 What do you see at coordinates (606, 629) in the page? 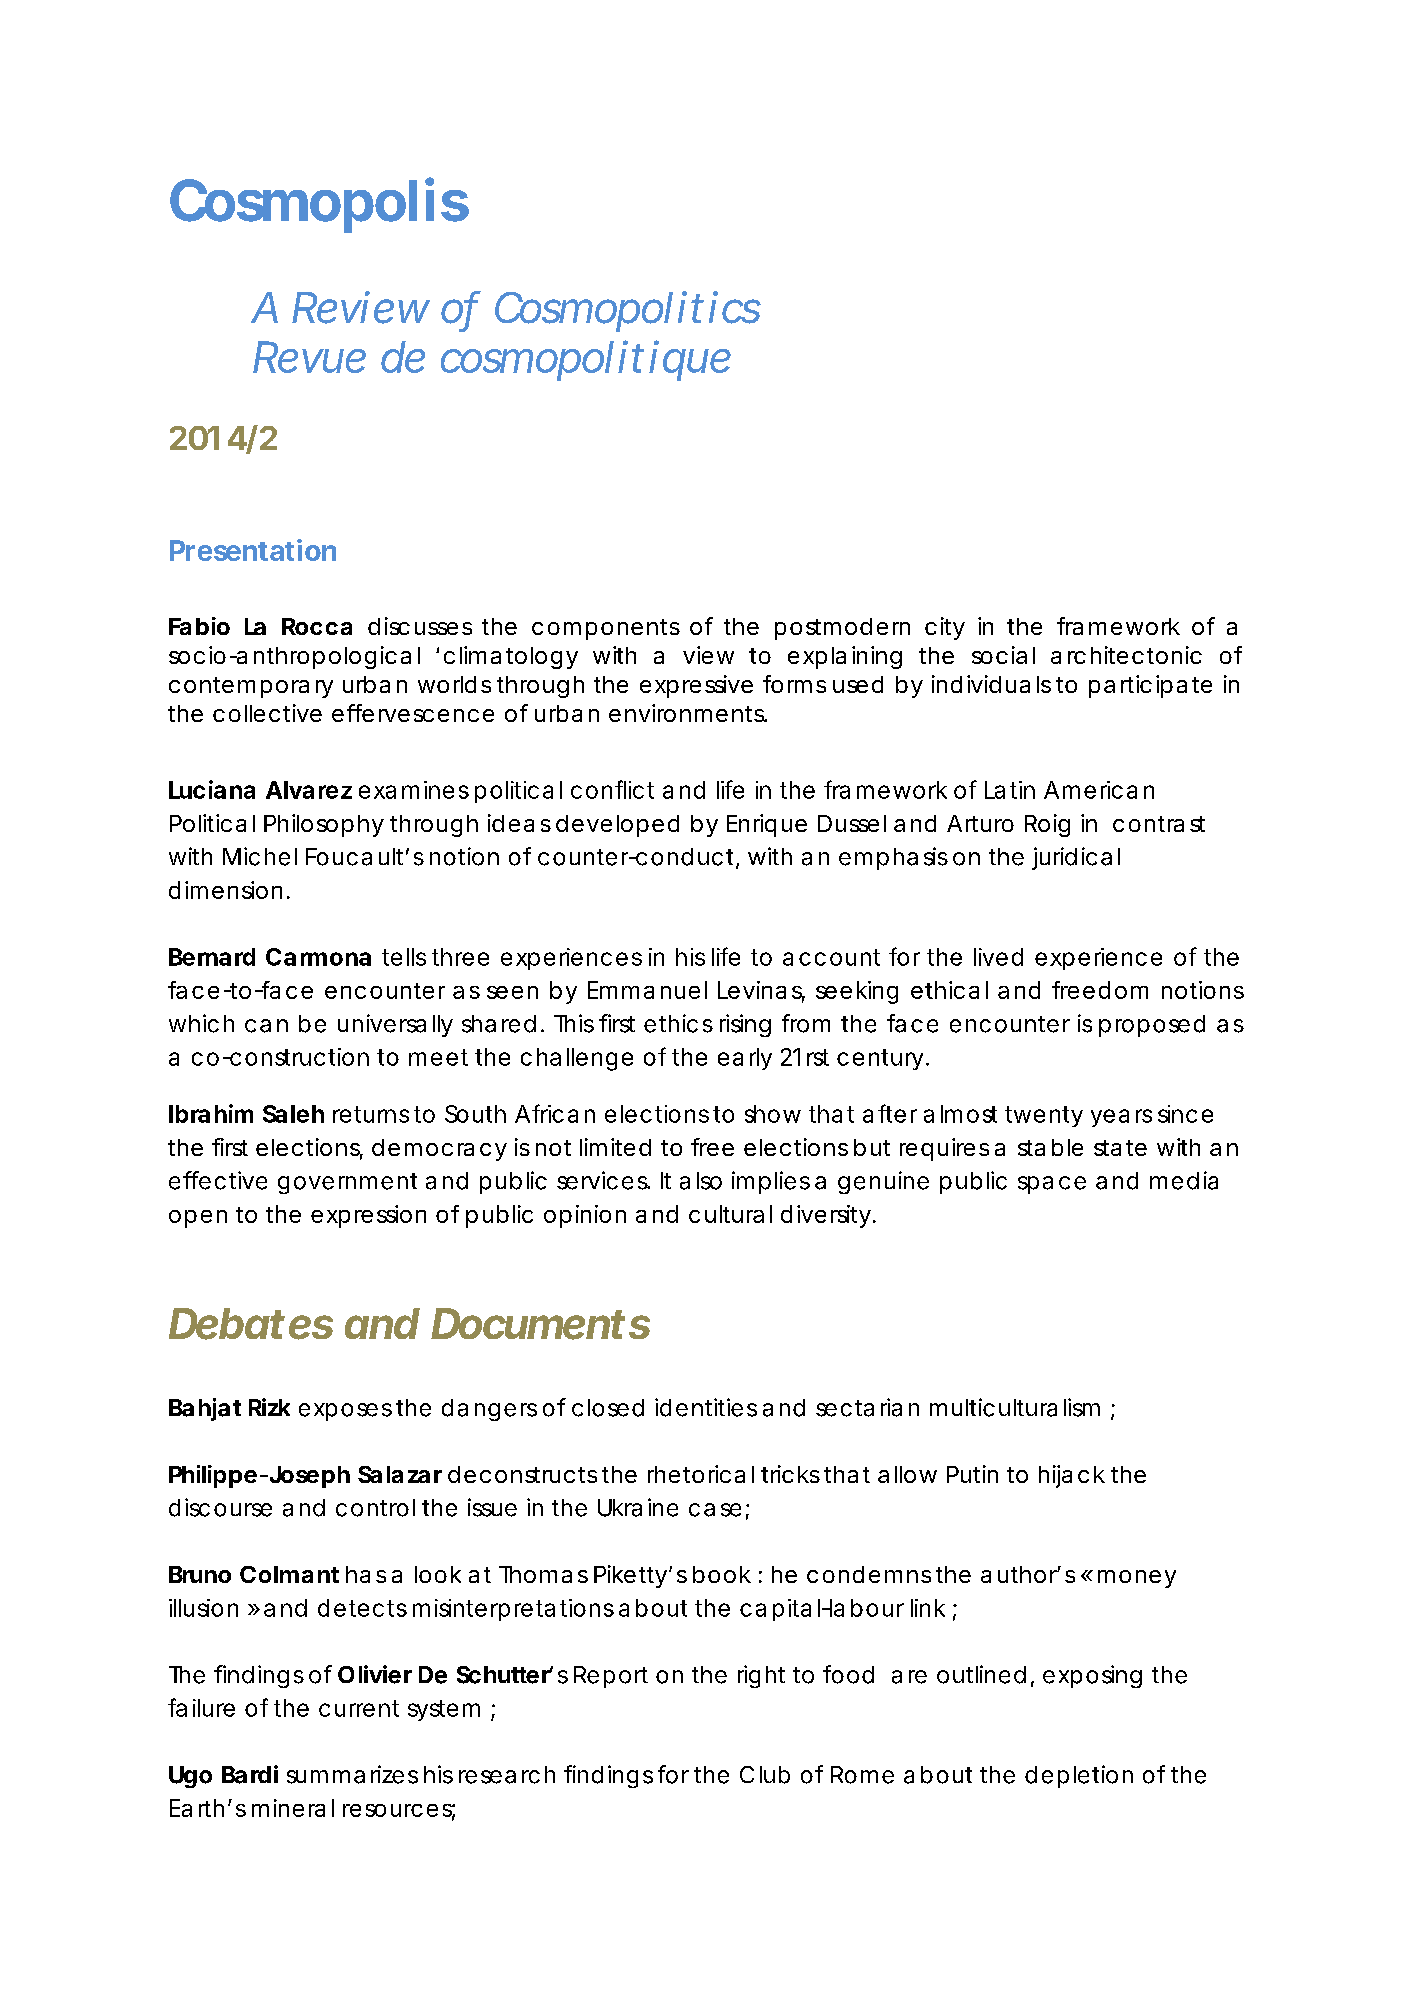
I see `components` at bounding box center [606, 629].
